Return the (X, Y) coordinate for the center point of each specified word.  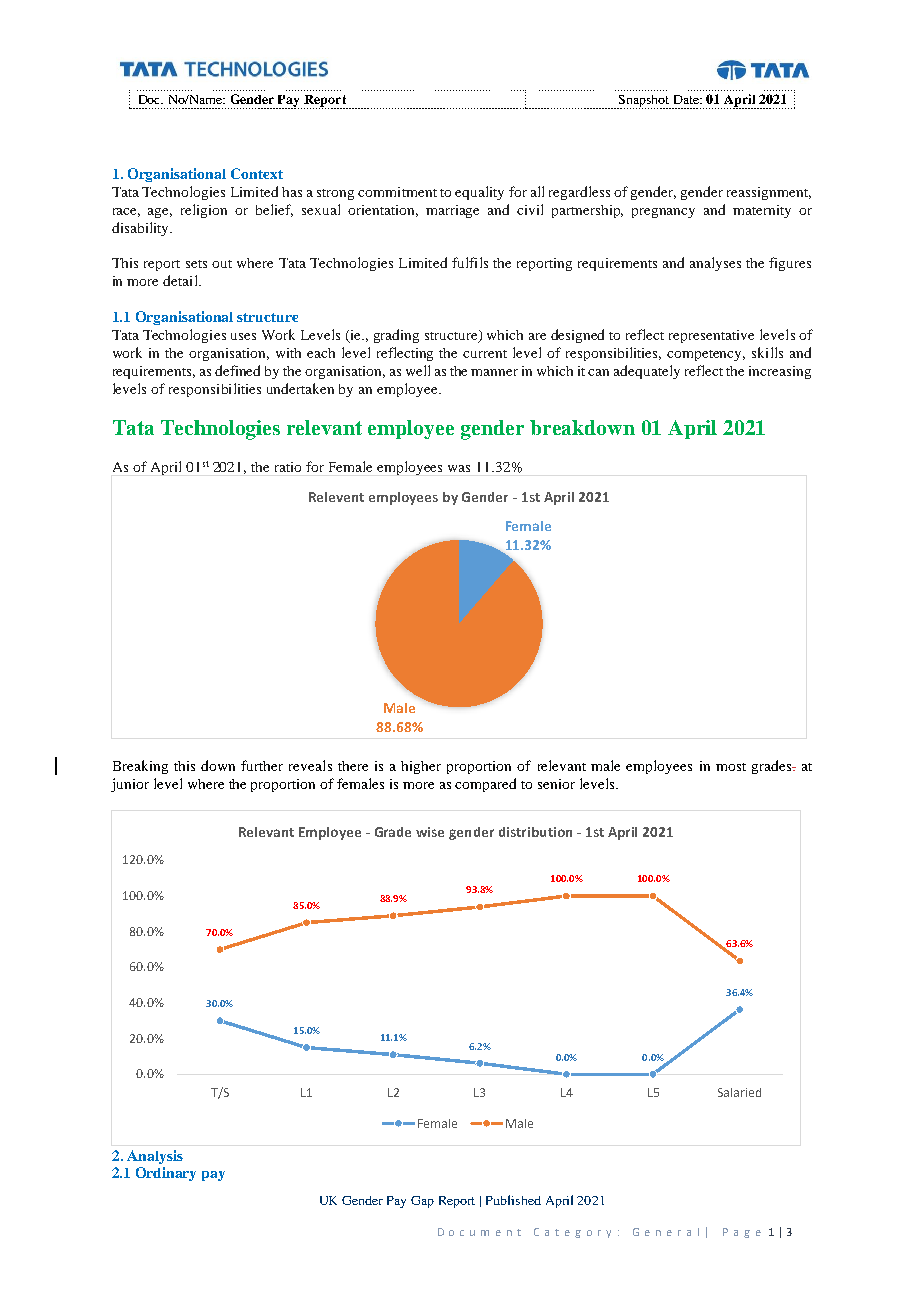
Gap (422, 1202)
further (262, 765)
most (731, 767)
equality (479, 193)
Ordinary (166, 1174)
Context (257, 173)
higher (421, 767)
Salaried (739, 1092)
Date (687, 99)
